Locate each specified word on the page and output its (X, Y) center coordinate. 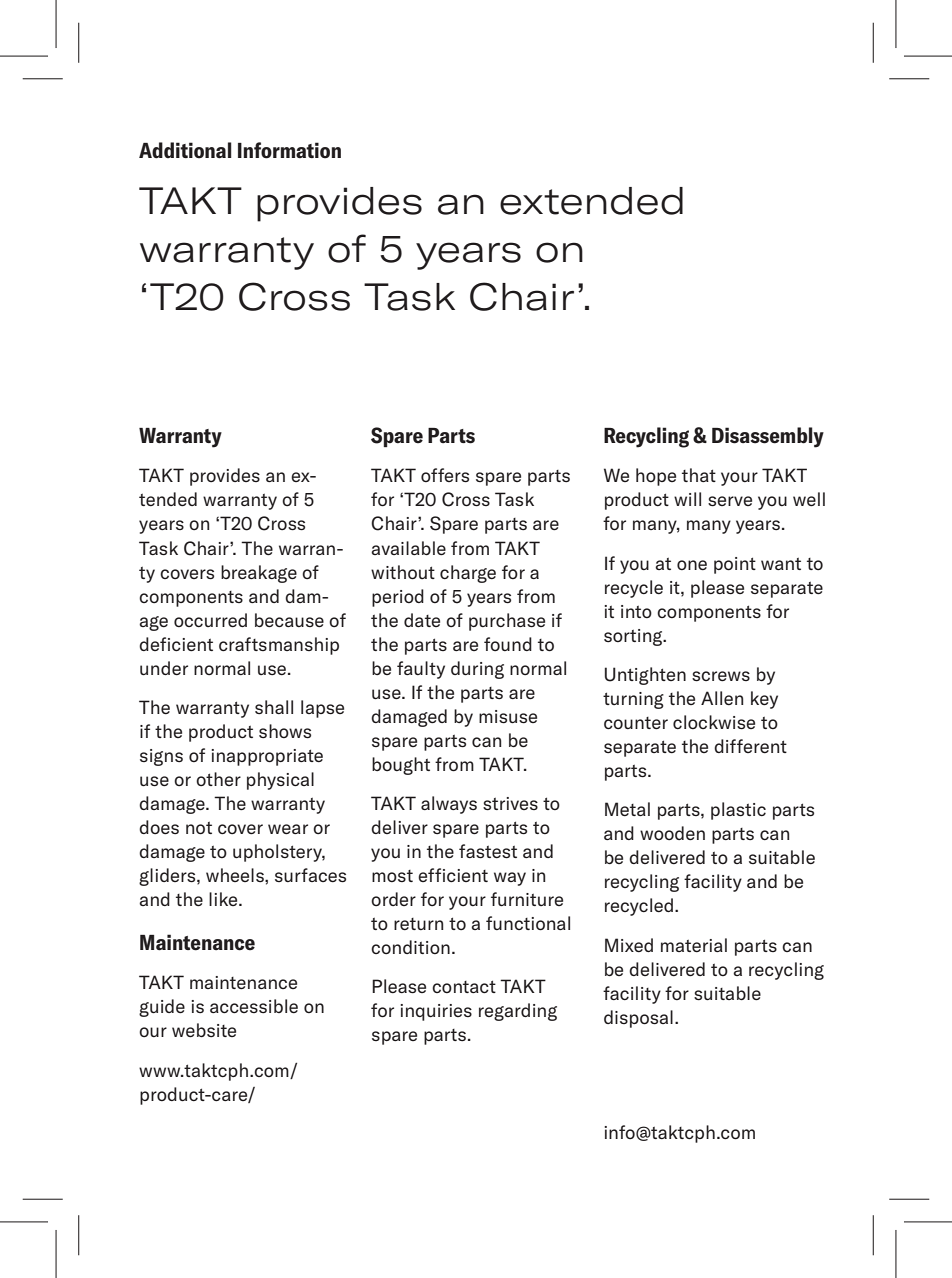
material (694, 945)
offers (445, 475)
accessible (254, 1006)
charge (468, 574)
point (735, 565)
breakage (259, 574)
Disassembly (768, 437)
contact (464, 986)
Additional (185, 150)
